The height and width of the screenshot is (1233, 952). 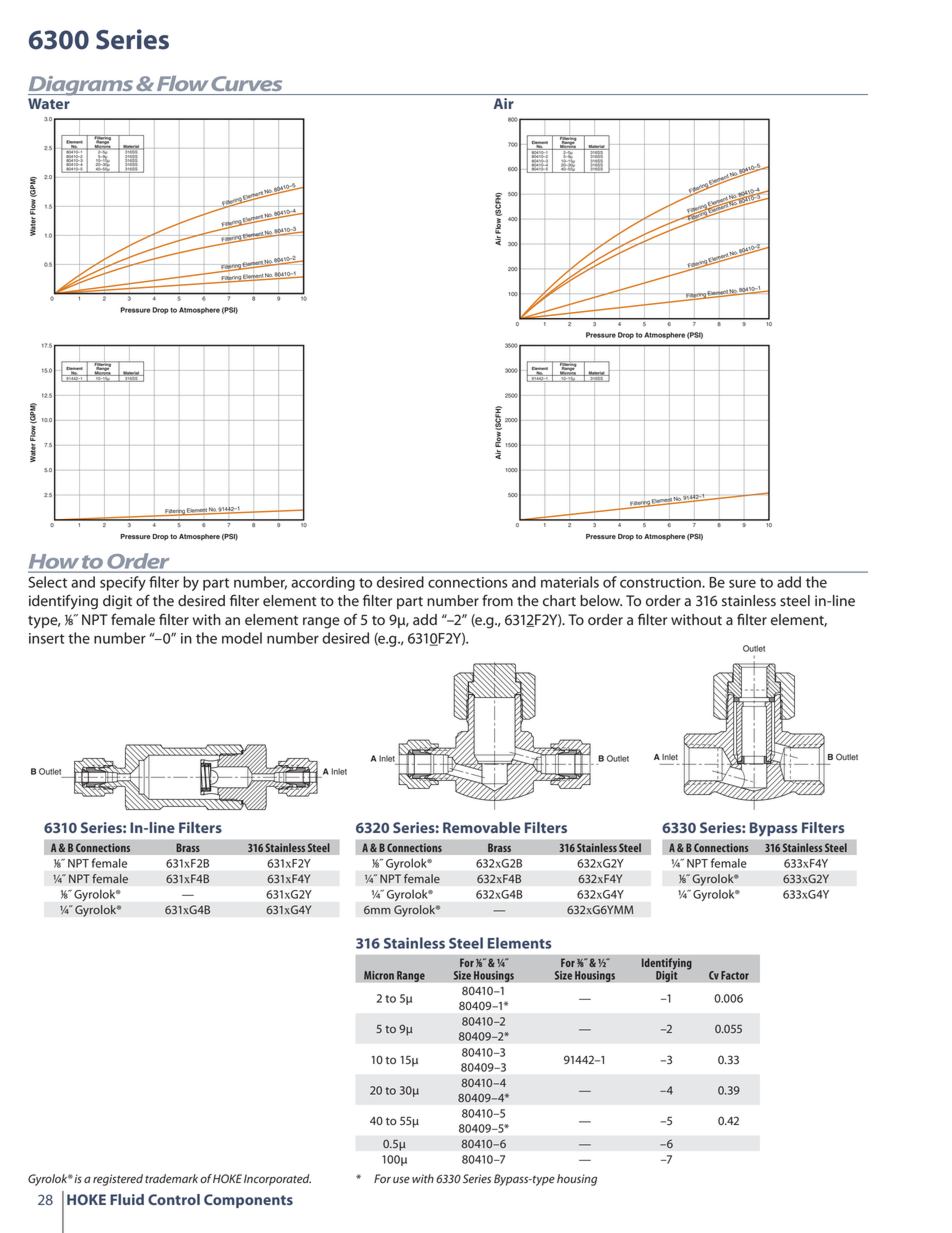 What do you see at coordinates (247, 83) in the screenshot?
I see `Curves` at bounding box center [247, 83].
